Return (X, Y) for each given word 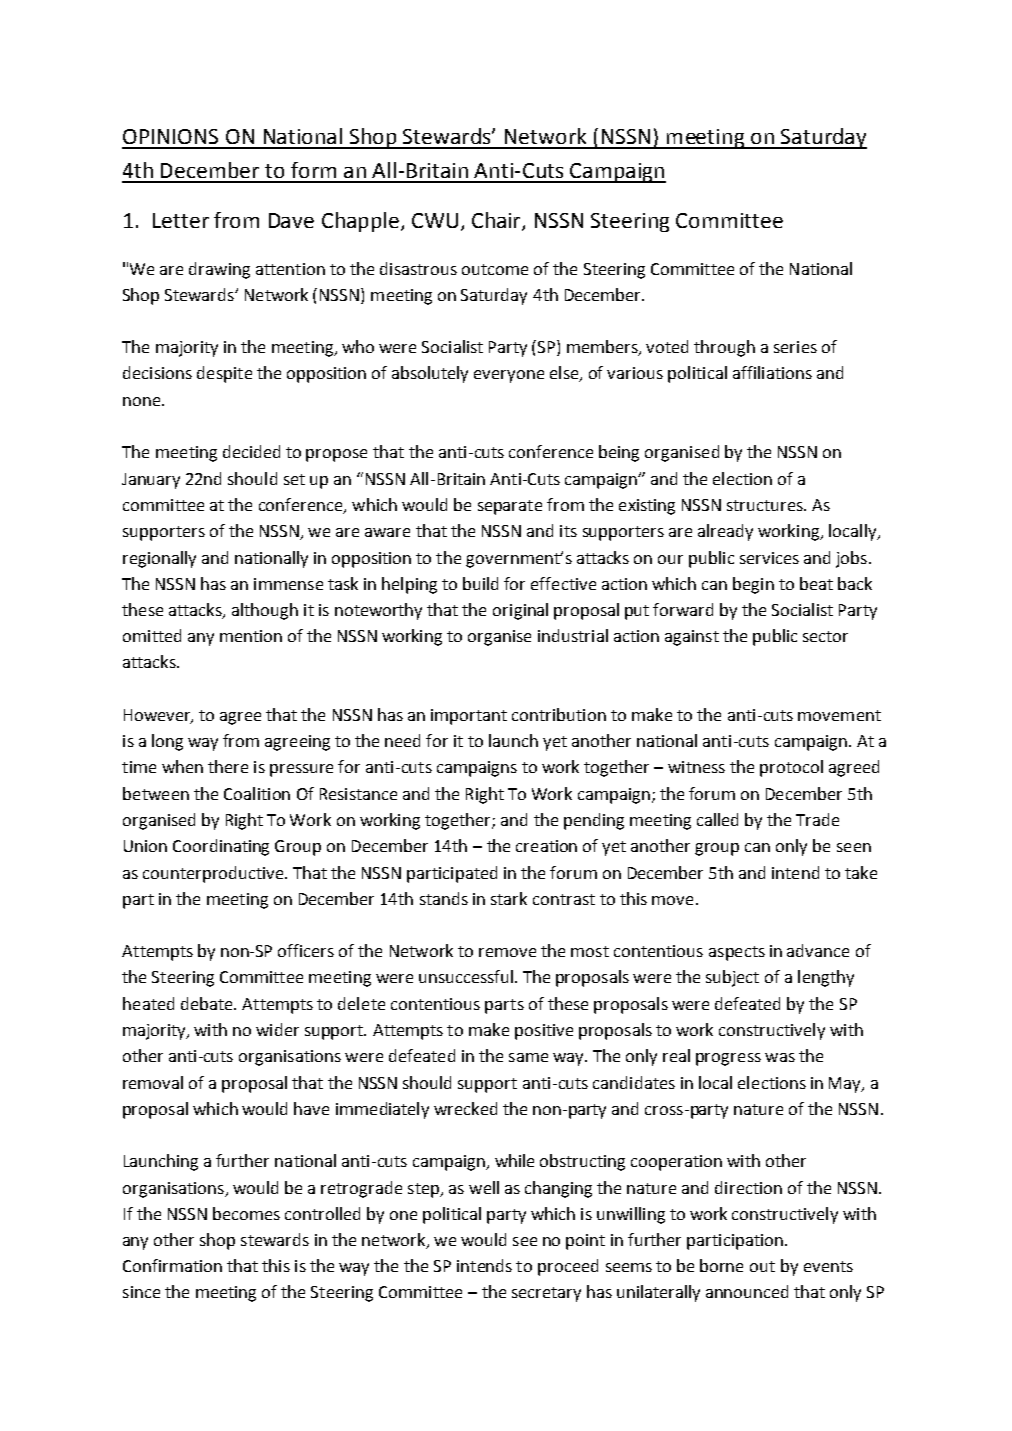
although (265, 611)
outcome (495, 269)
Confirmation (172, 1265)
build (480, 583)
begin (753, 585)
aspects (737, 953)
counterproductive (214, 874)
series (795, 347)
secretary (546, 1294)
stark (509, 898)
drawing (219, 270)
